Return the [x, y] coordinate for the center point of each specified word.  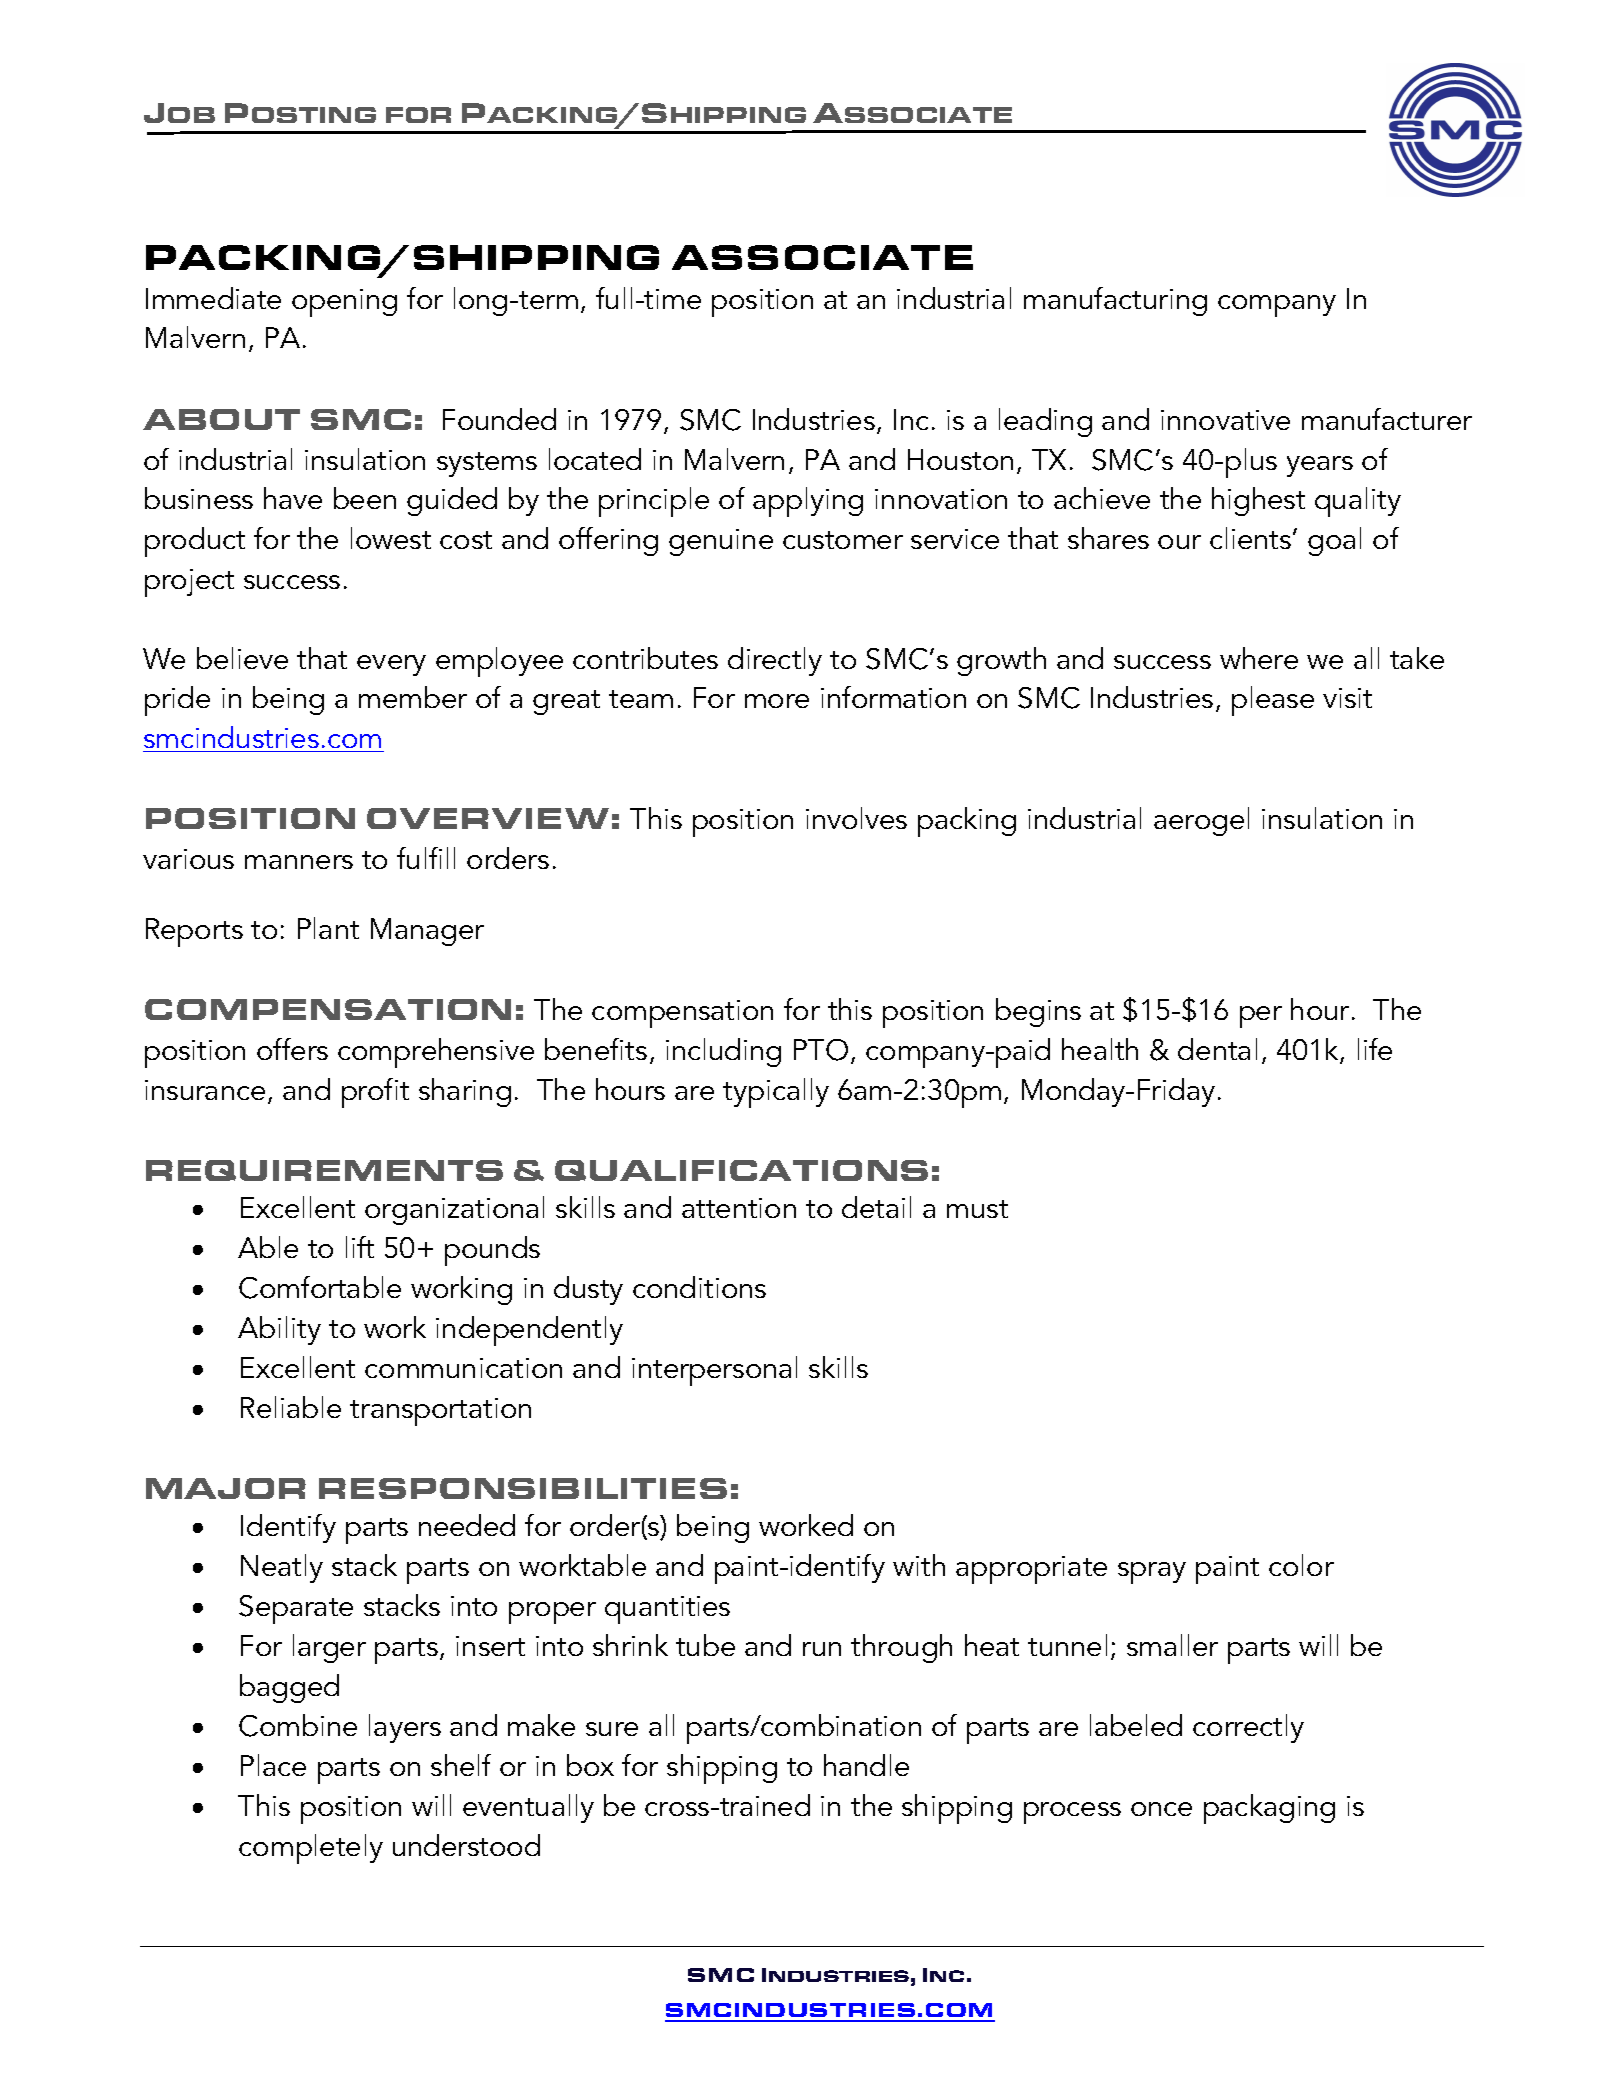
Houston [960, 459]
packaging [1269, 1809]
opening [344, 303]
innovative [1225, 420]
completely [311, 1849]
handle [866, 1765]
